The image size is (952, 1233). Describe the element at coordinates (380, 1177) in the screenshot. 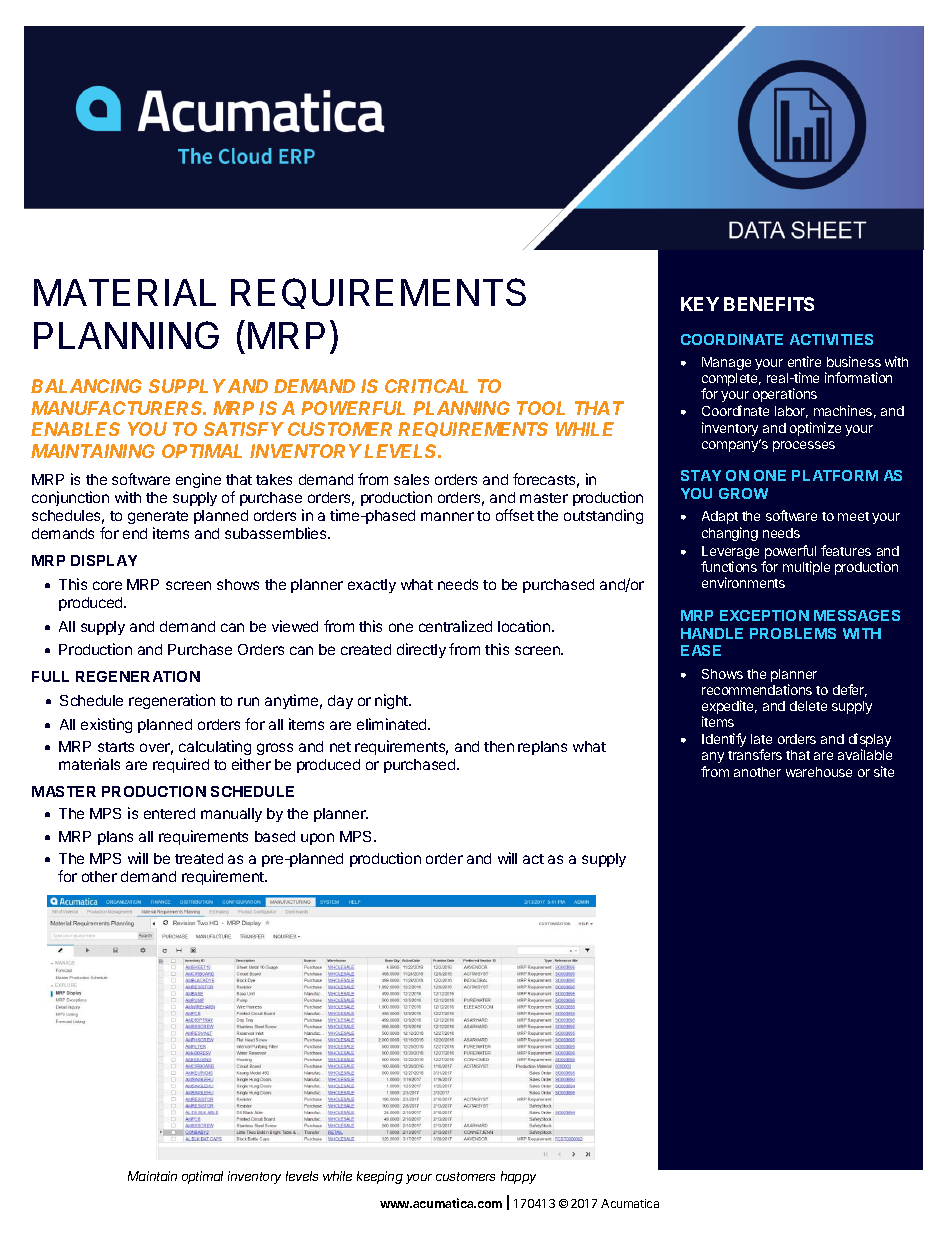

I see `keeping` at that location.
